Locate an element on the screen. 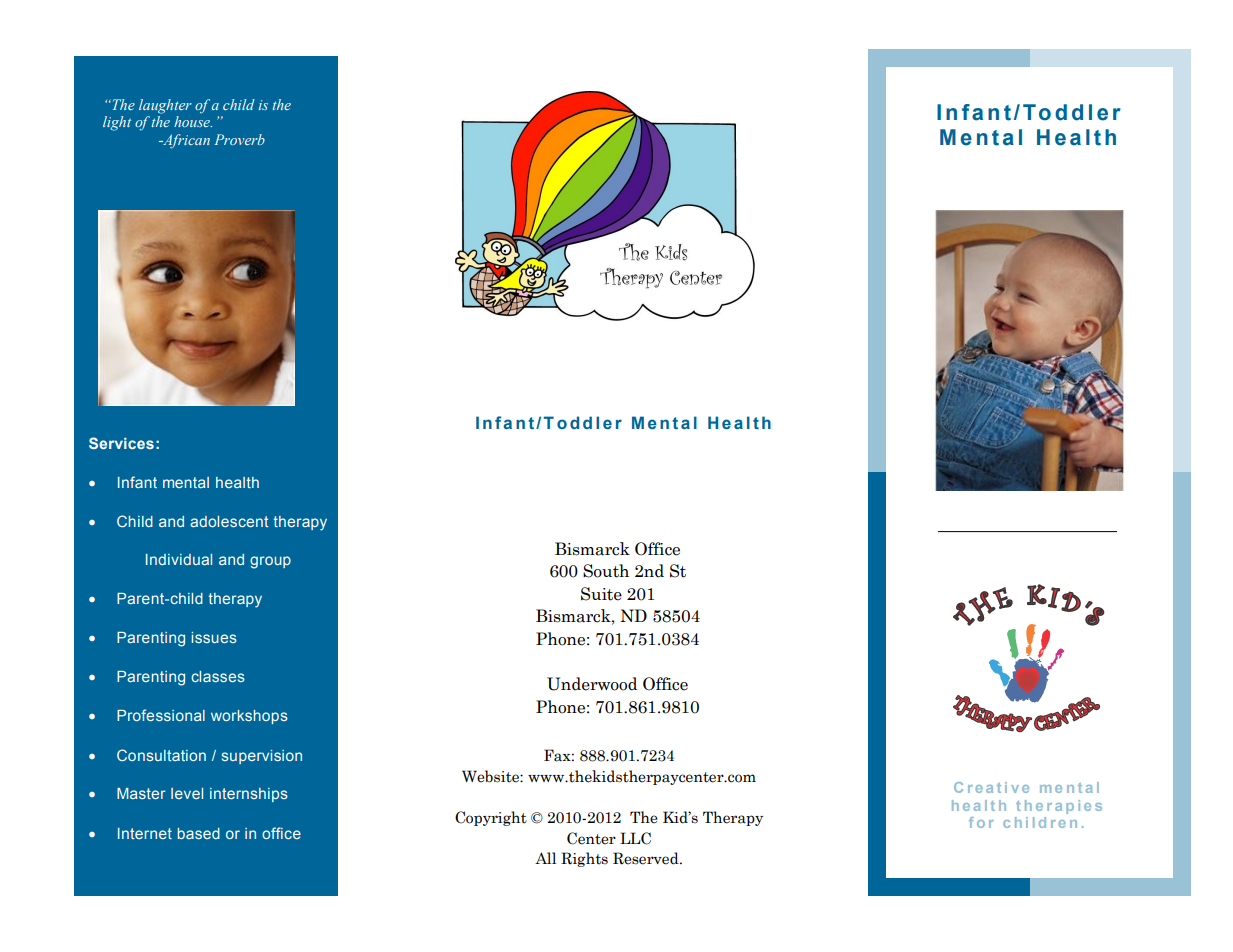 The image size is (1233, 952). Services is located at coordinates (121, 443).
